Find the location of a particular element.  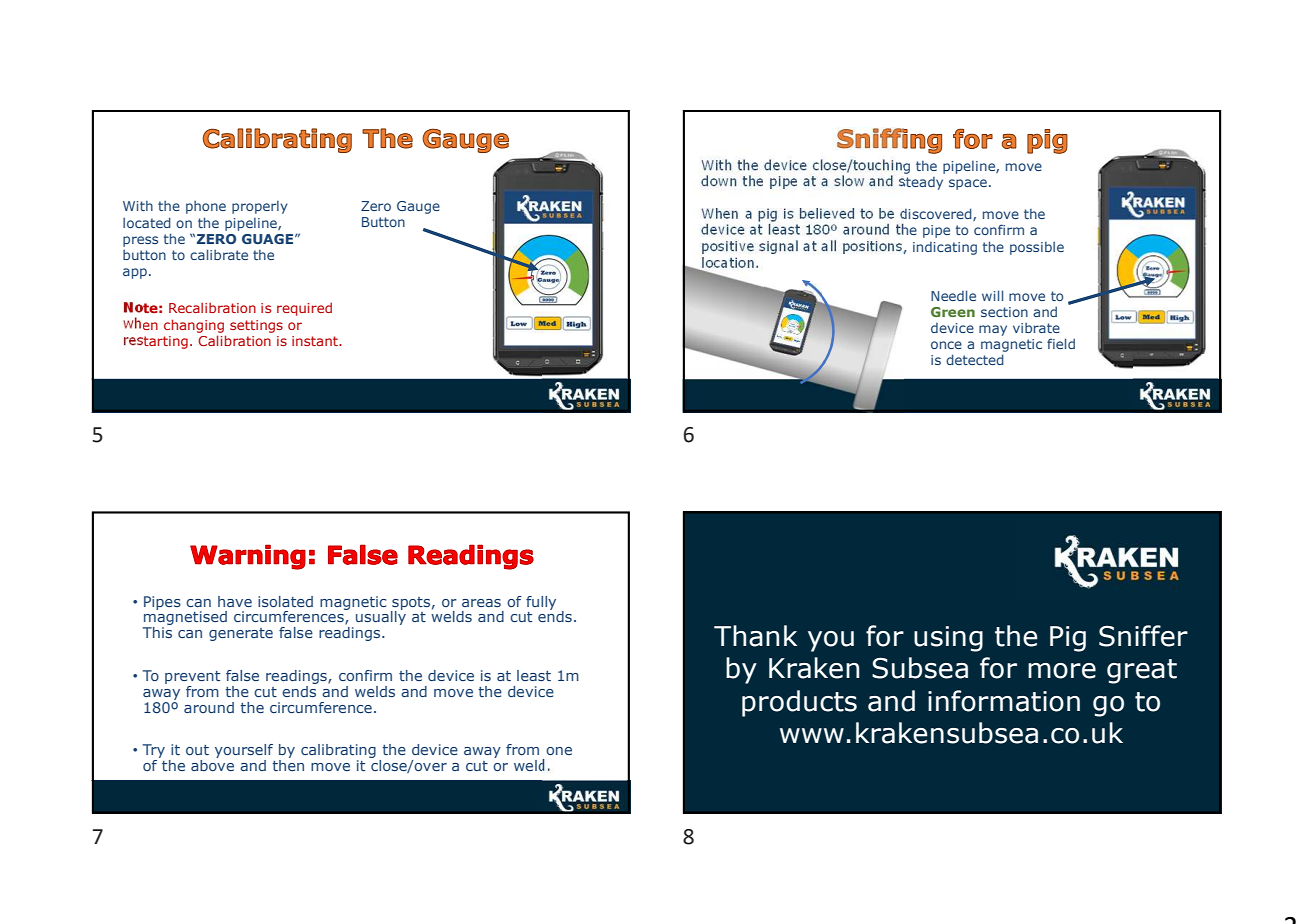

space is located at coordinates (968, 184).
